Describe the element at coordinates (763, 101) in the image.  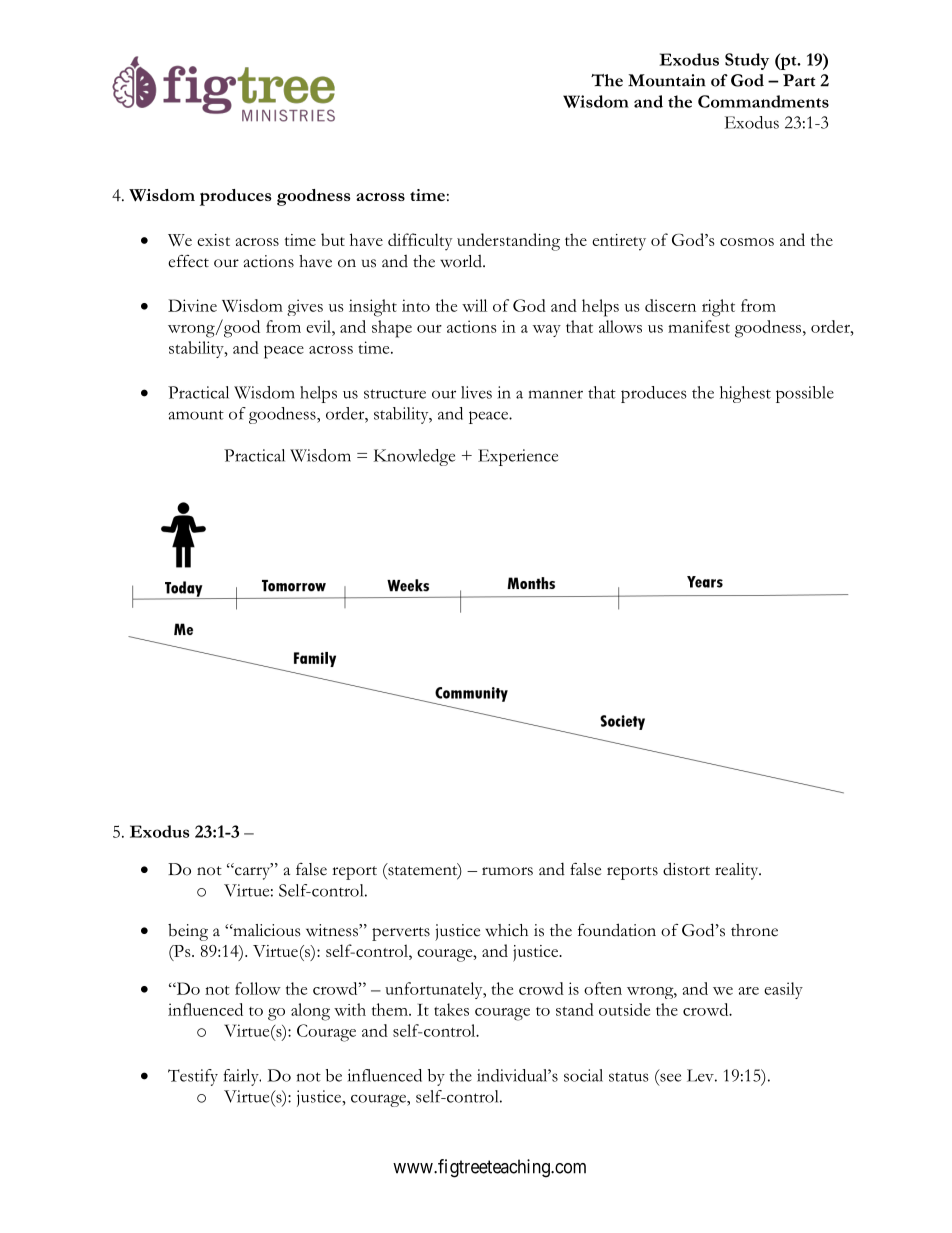
I see `Commandments` at that location.
